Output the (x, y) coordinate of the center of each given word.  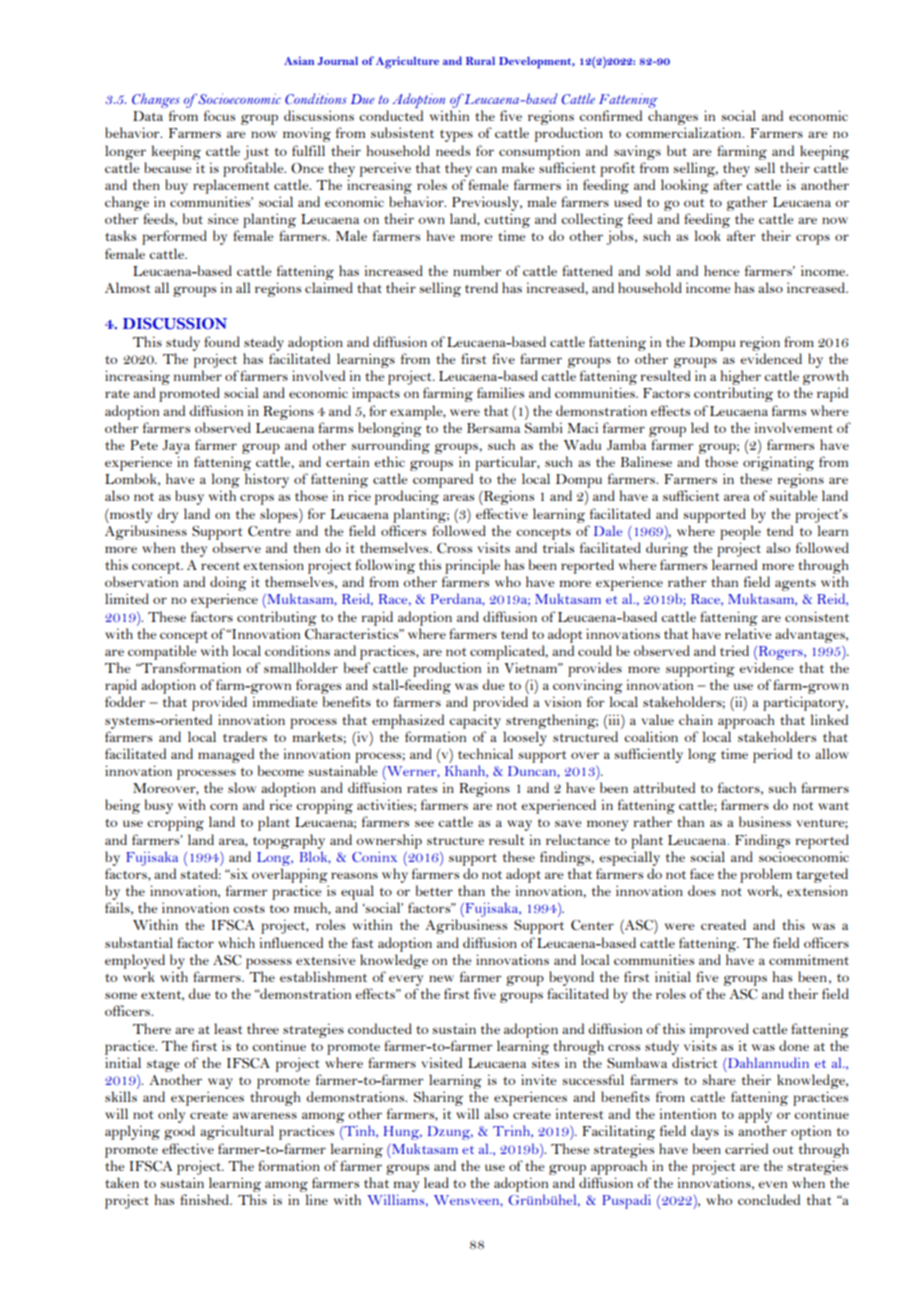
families (500, 392)
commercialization (685, 132)
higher (740, 379)
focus (219, 115)
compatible (162, 652)
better (434, 890)
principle (472, 566)
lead (436, 1182)
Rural (480, 61)
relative (748, 633)
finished (205, 1199)
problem (766, 875)
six (238, 873)
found (222, 341)
